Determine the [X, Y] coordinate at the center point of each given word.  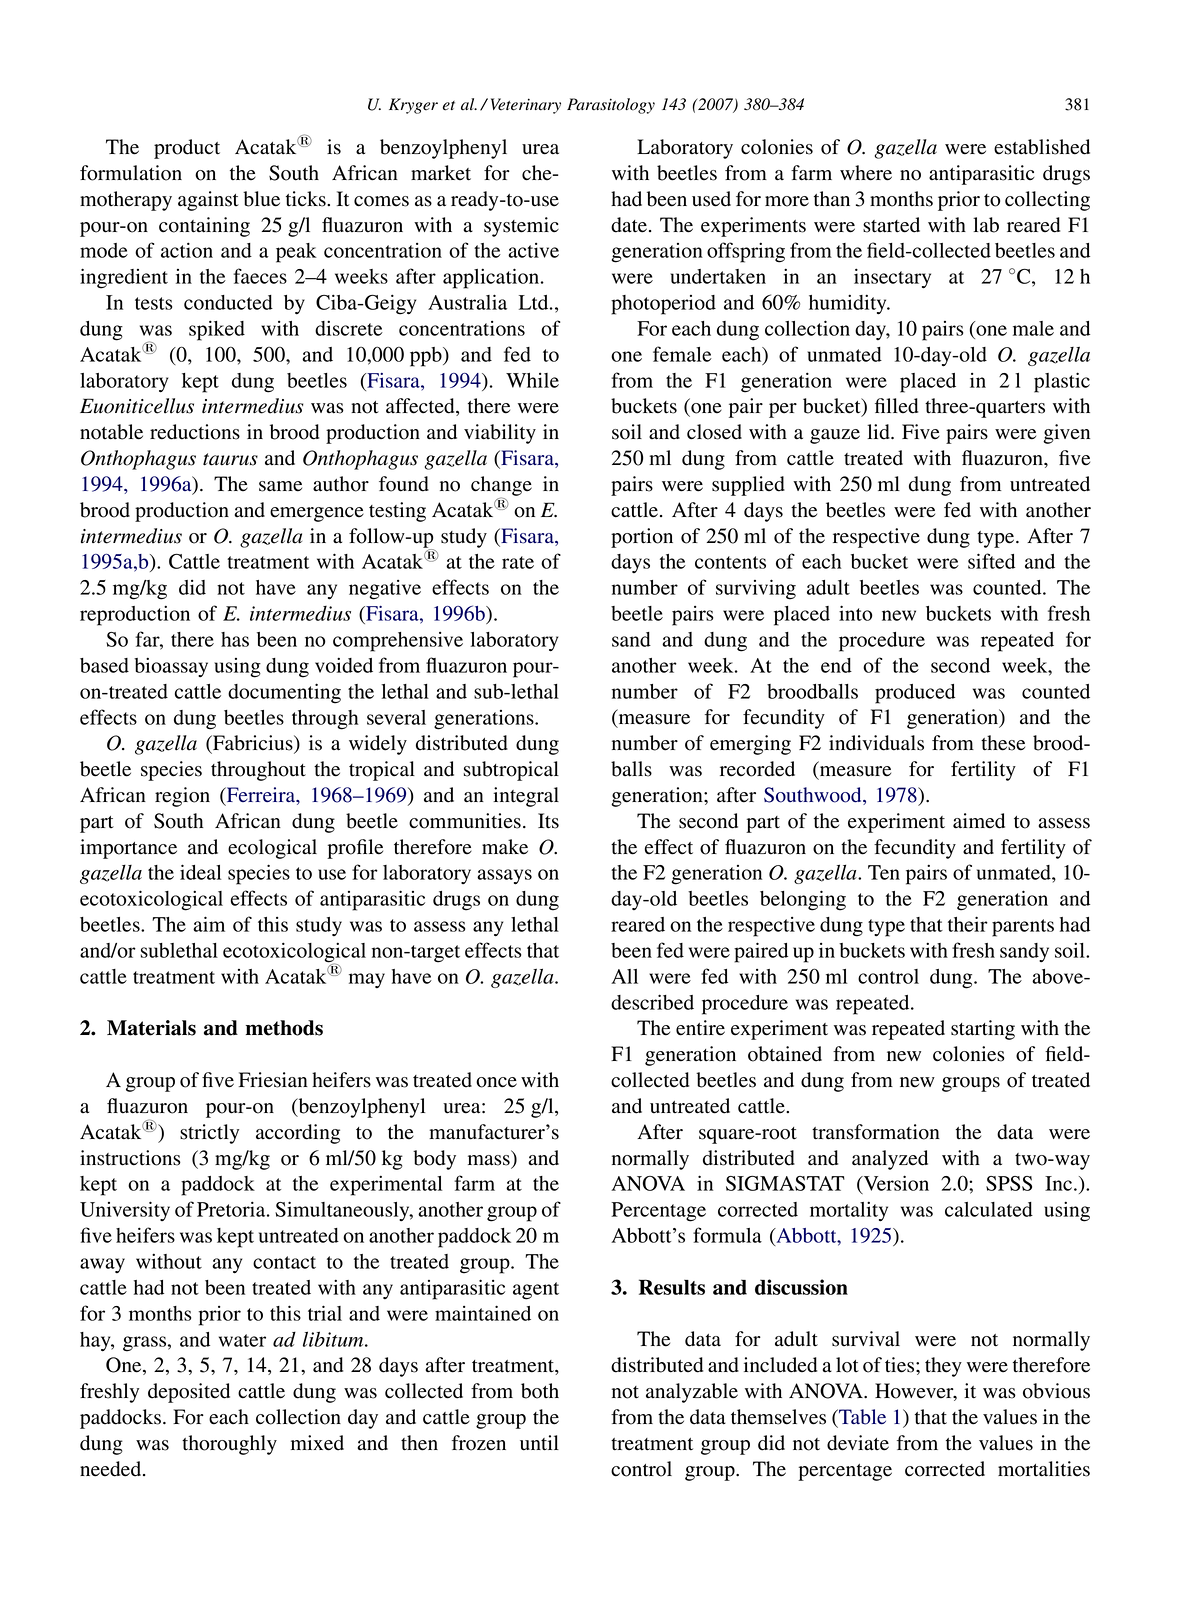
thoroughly [229, 1445]
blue [261, 199]
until [539, 1443]
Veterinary [526, 106]
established [1042, 147]
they [943, 1367]
